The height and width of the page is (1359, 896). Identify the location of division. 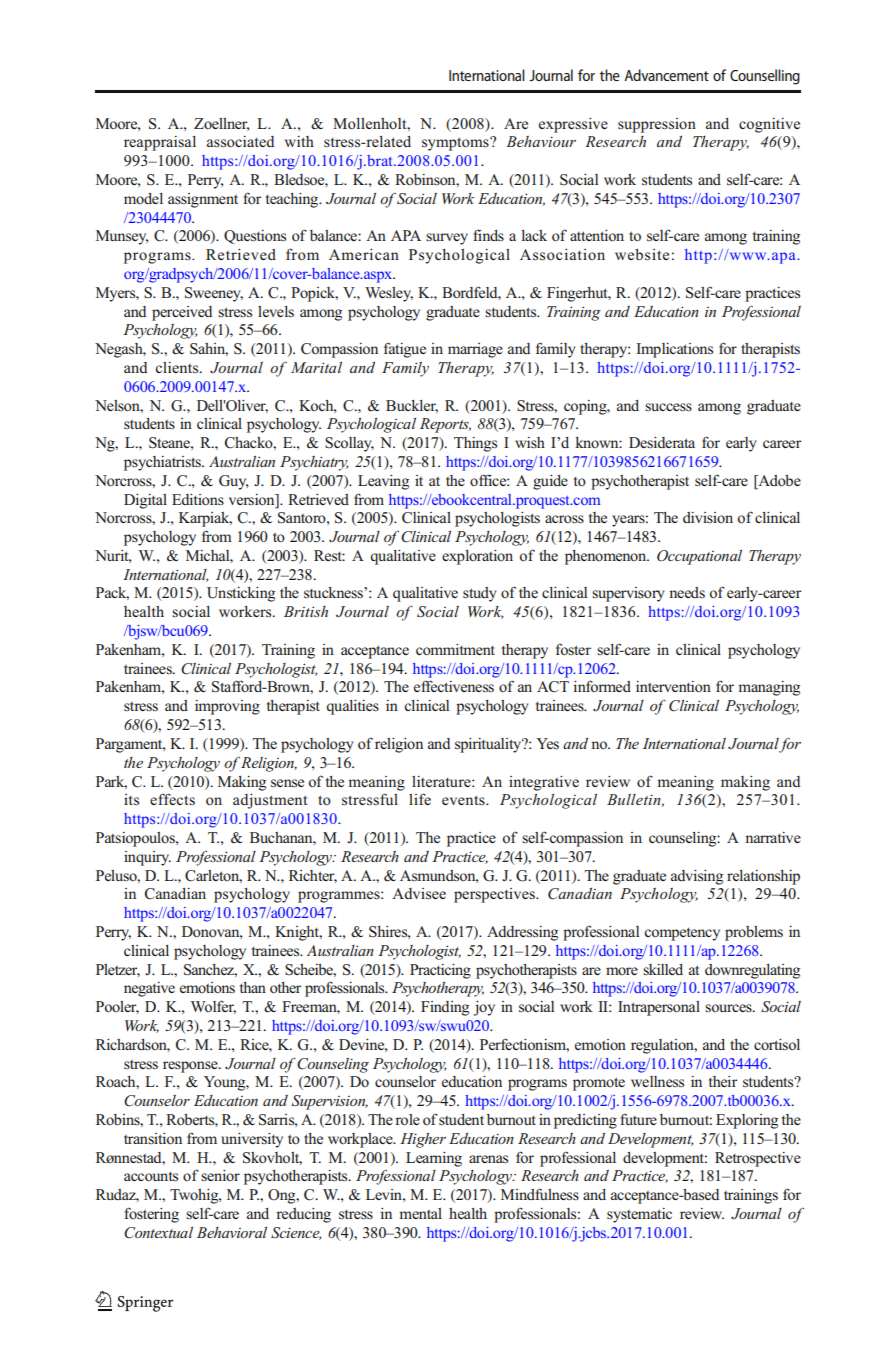
(708, 517).
